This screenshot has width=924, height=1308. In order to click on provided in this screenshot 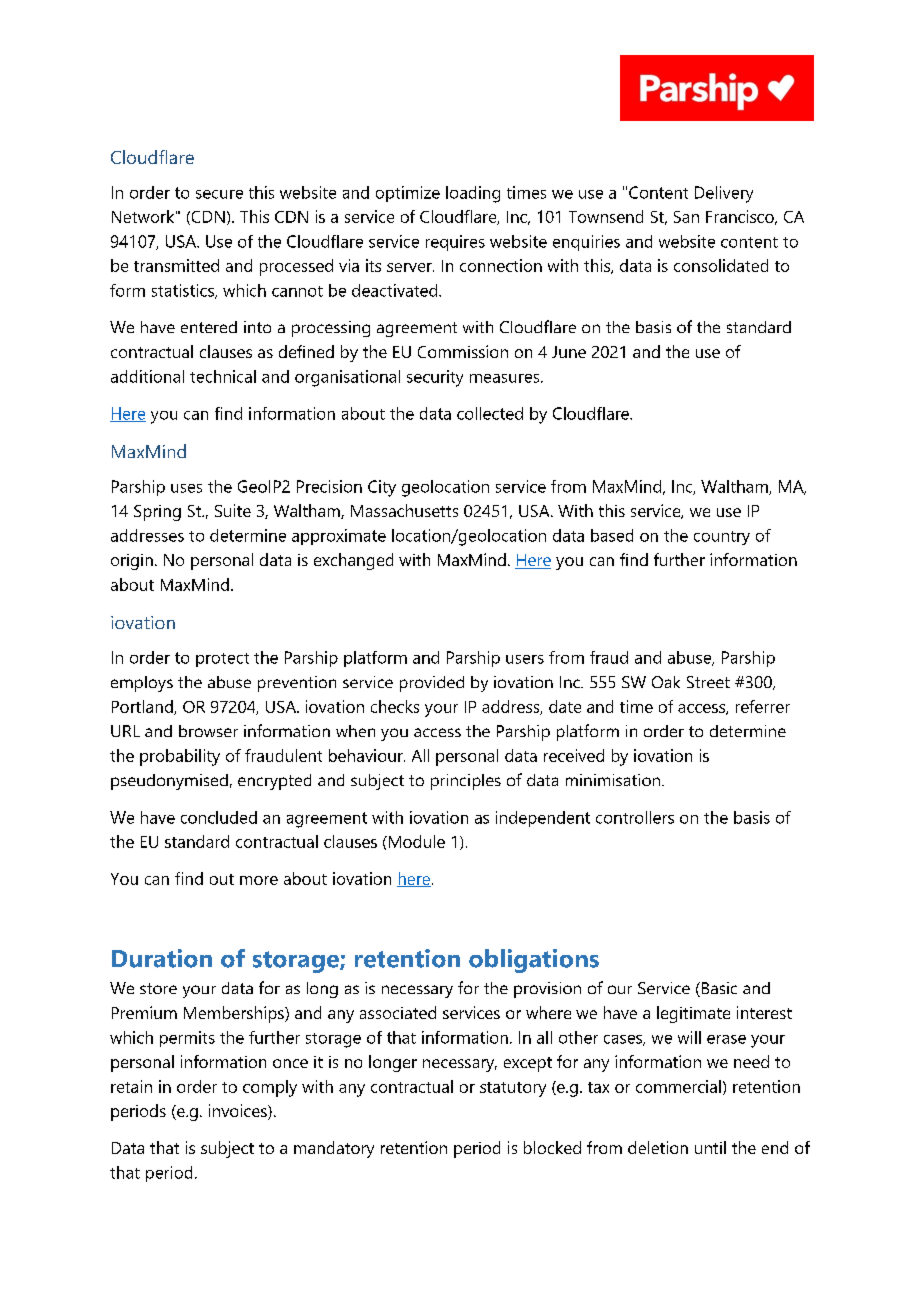, I will do `click(432, 684)`.
